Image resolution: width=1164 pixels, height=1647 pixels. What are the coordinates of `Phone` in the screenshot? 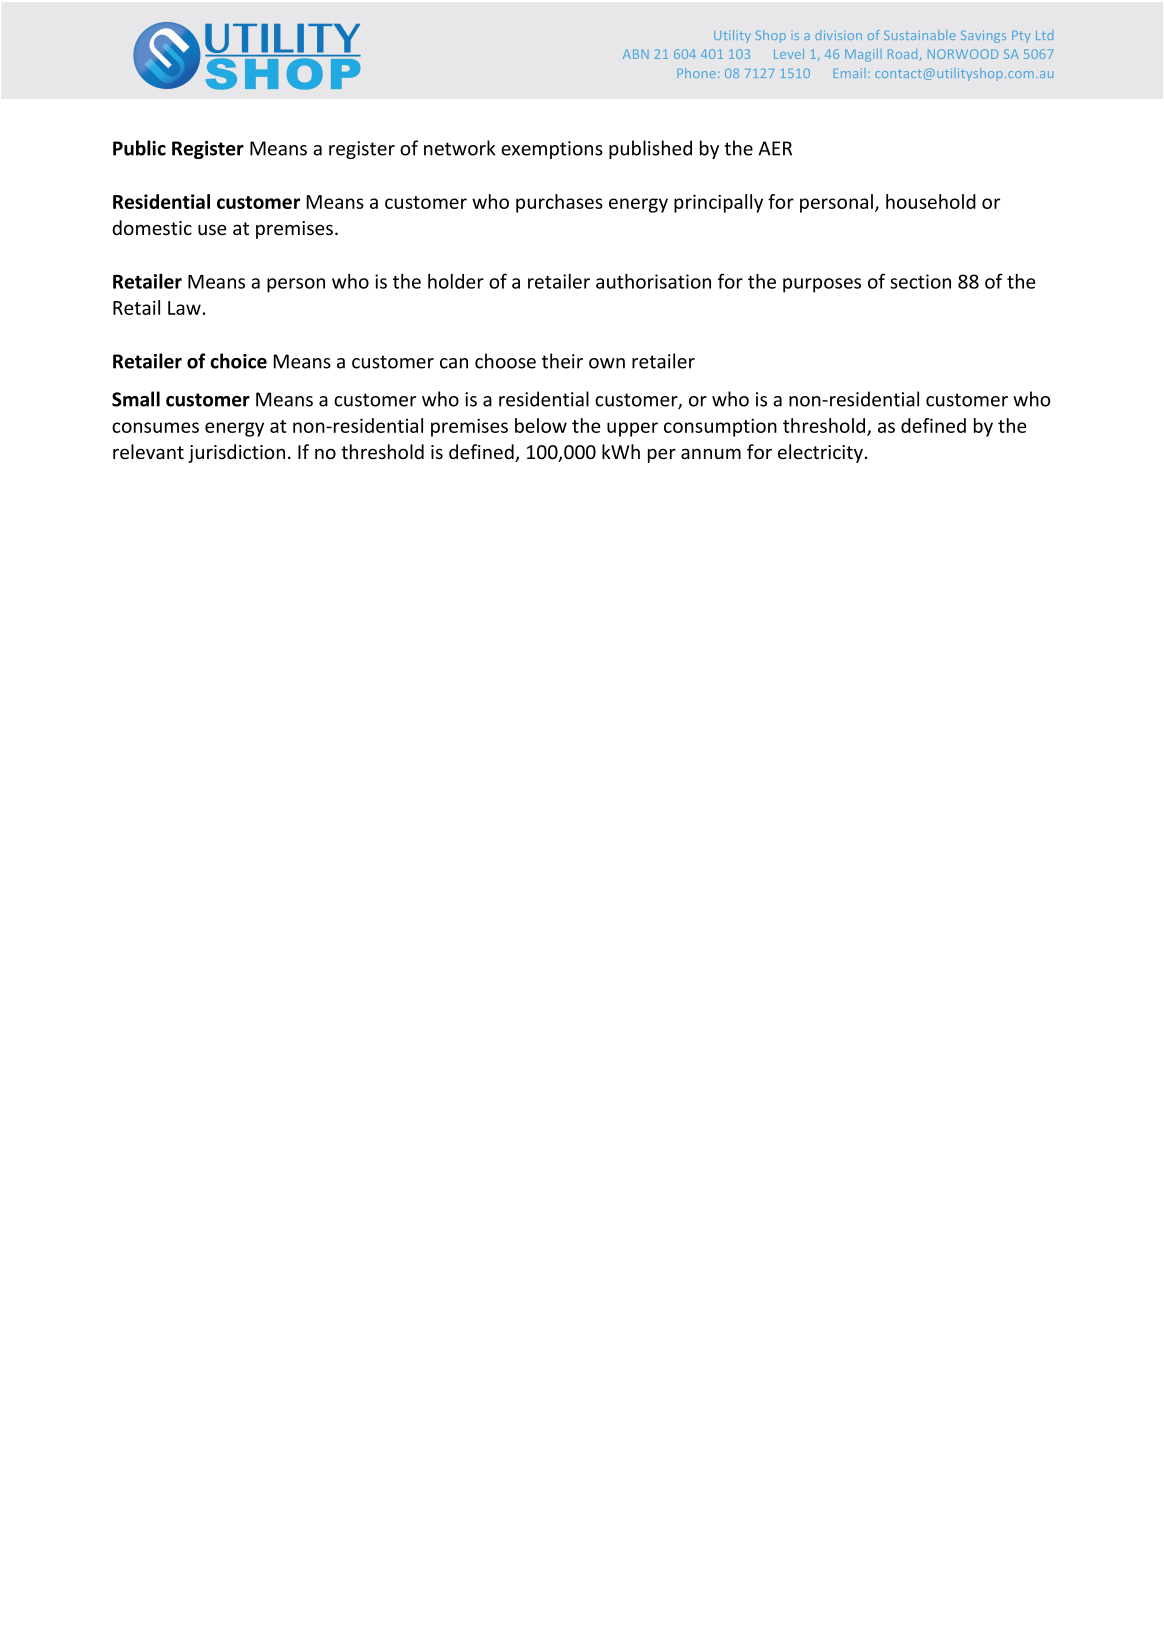 It's located at (696, 73).
